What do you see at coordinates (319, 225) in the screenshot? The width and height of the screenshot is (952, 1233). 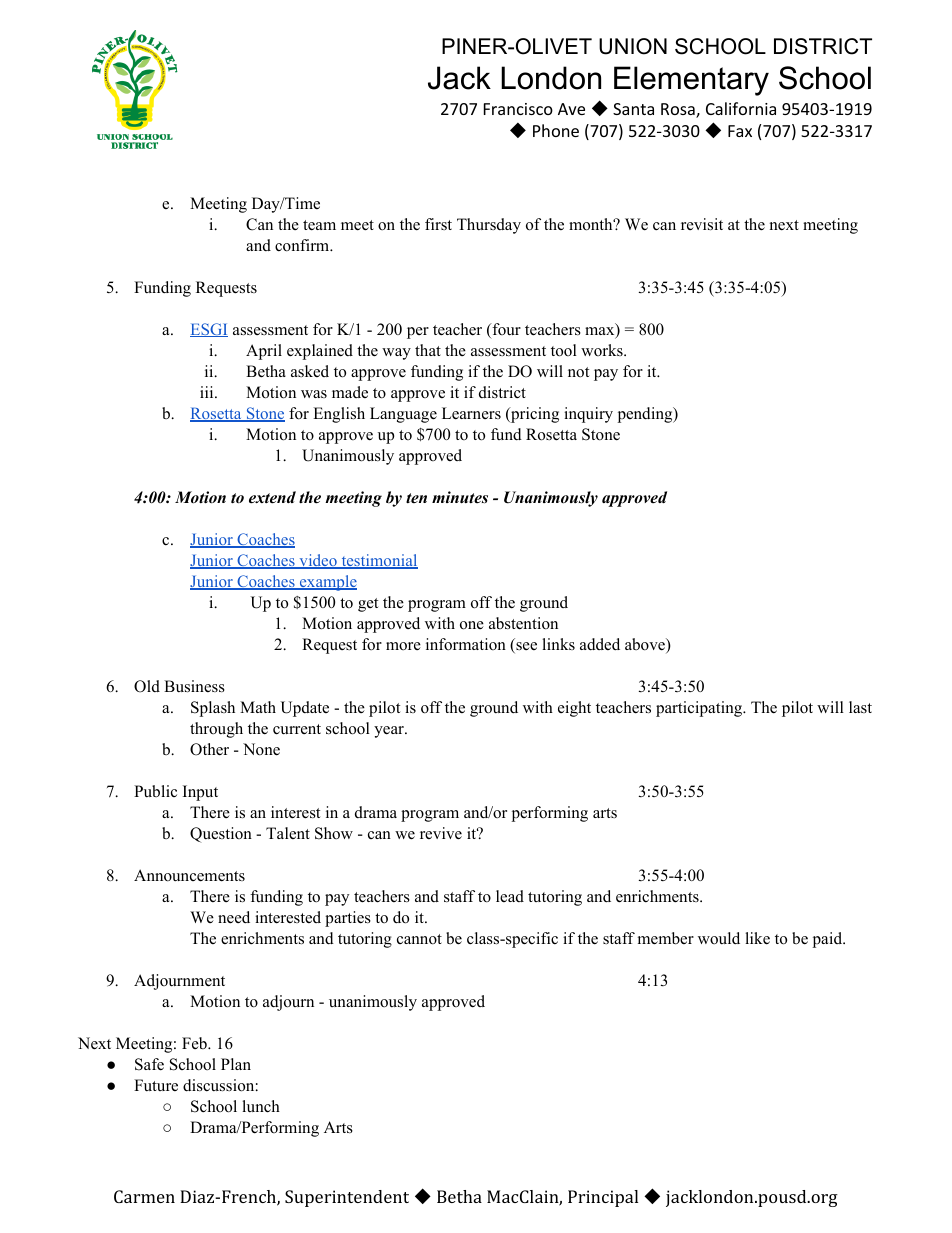 I see `team` at bounding box center [319, 225].
